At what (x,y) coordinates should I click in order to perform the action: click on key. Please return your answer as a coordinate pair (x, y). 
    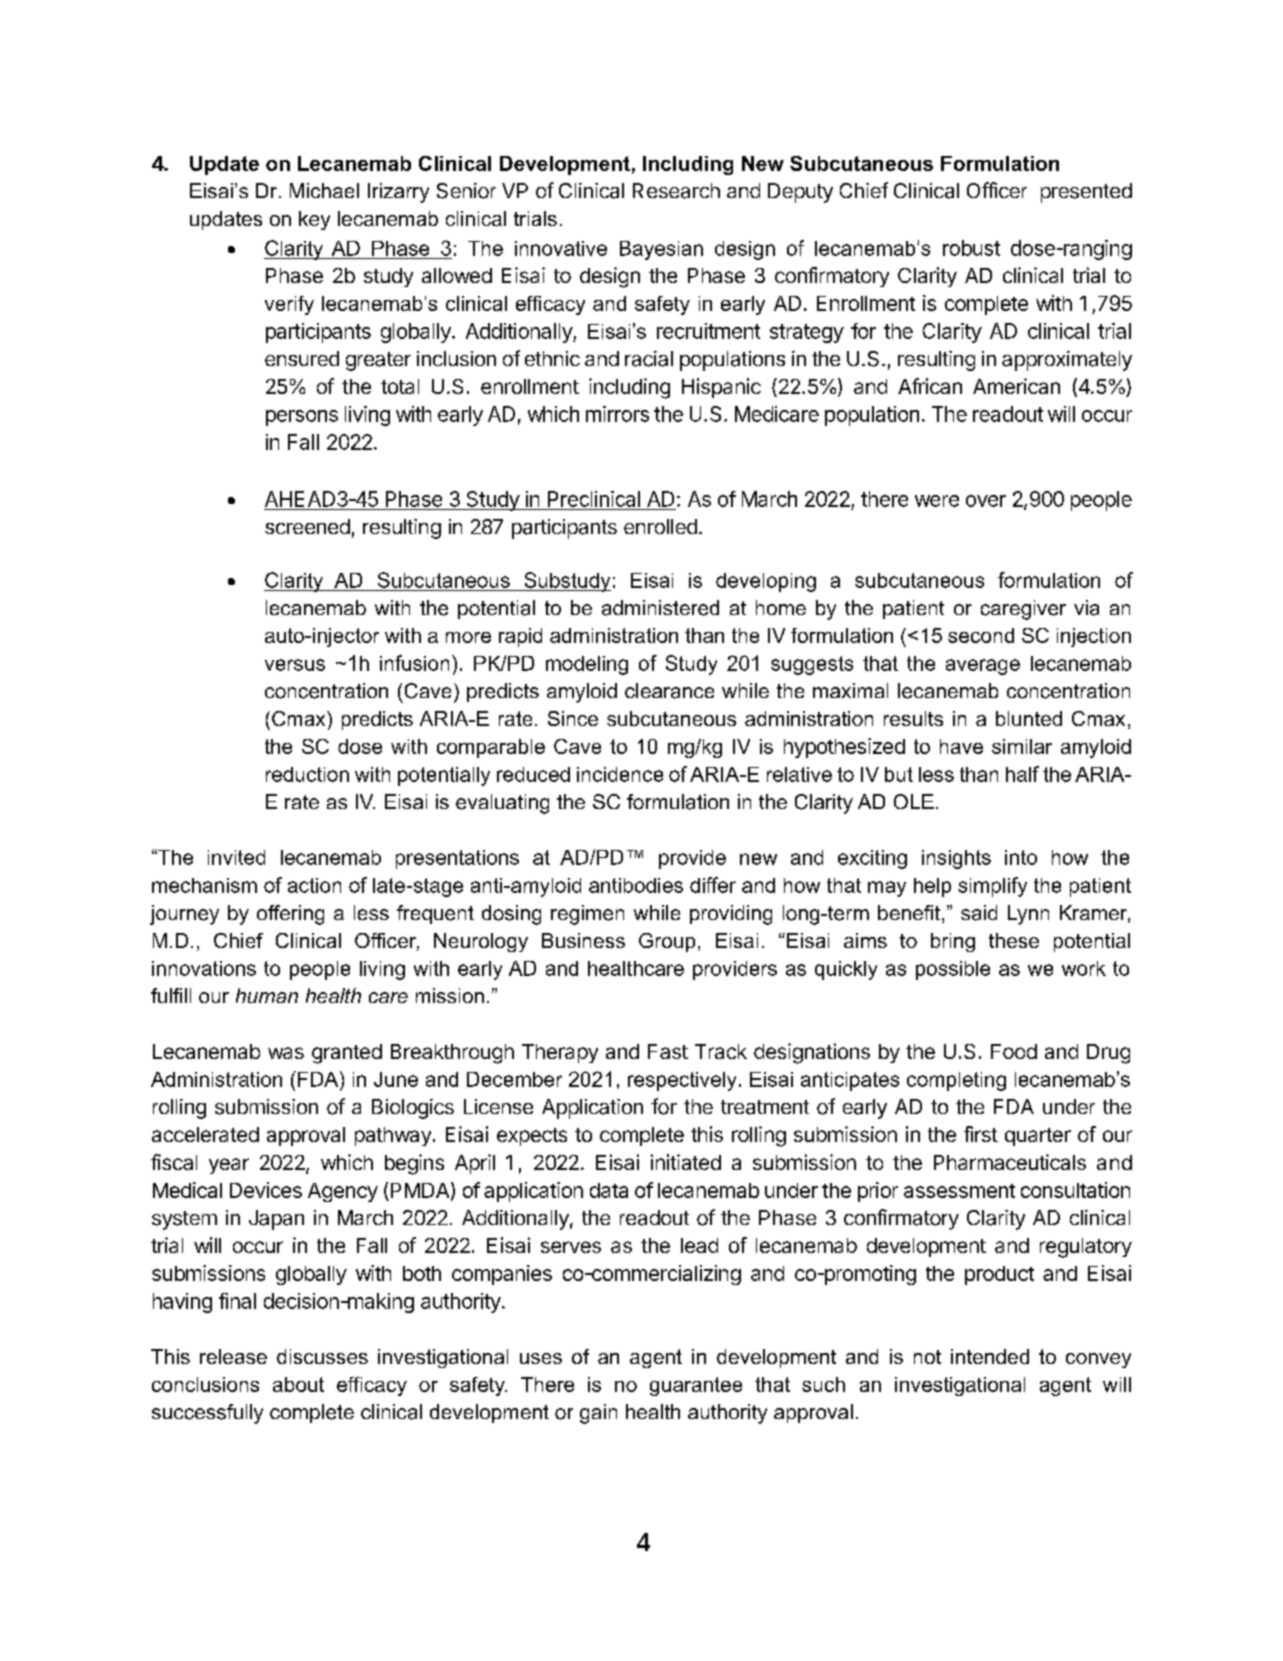
    Looking at the image, I should click on (314, 220).
